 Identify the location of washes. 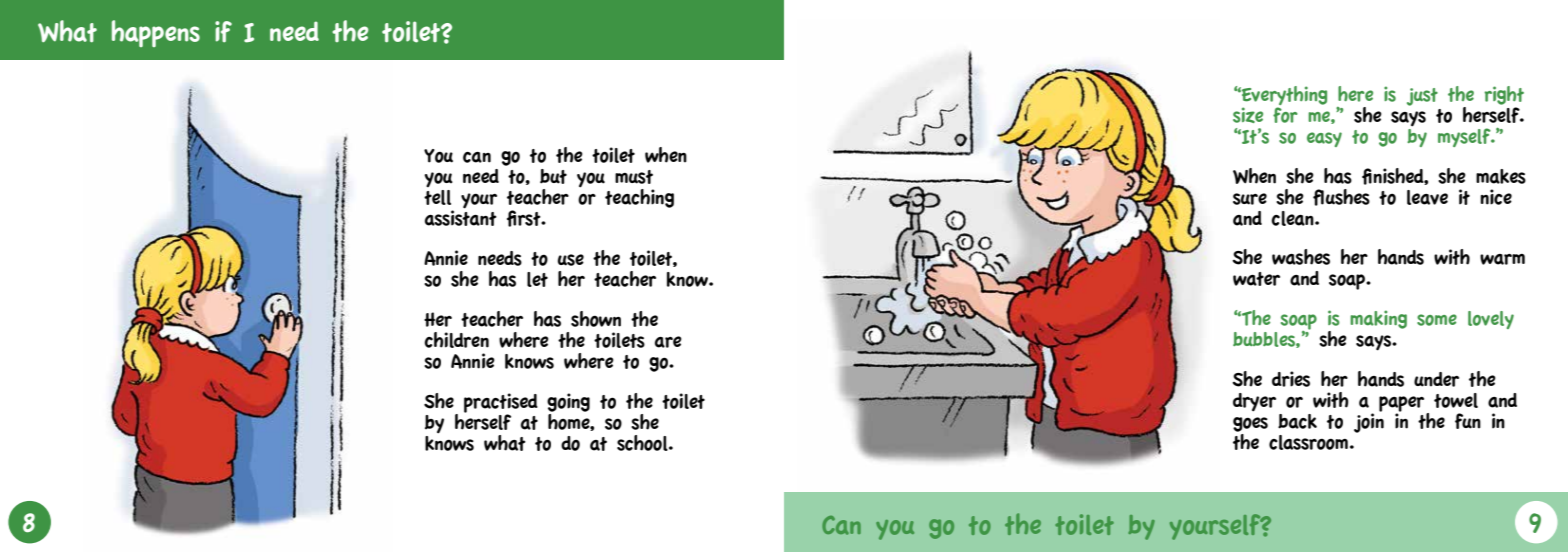
(1301, 257).
